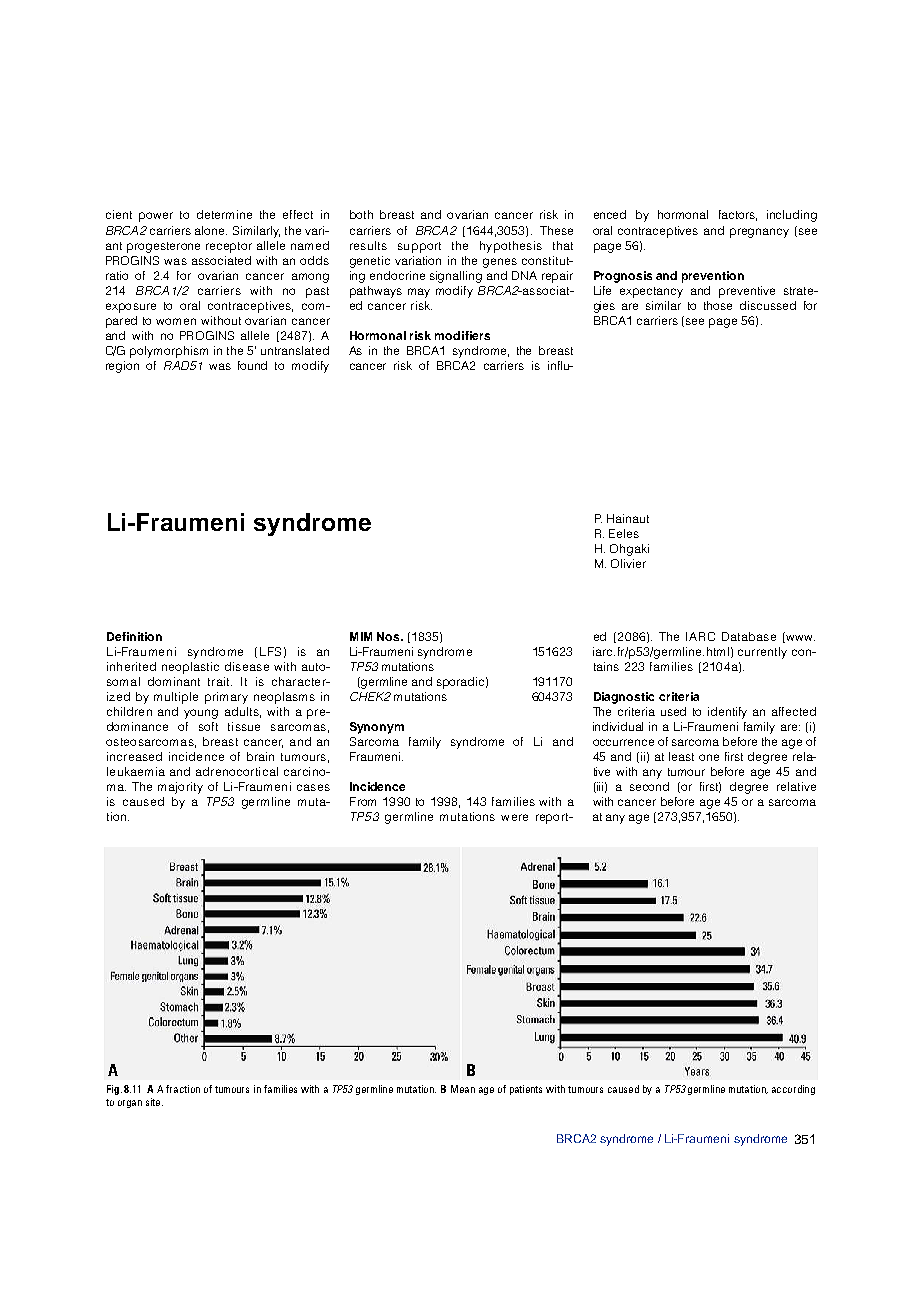 This screenshot has height=1308, width=924. Describe the element at coordinates (180, 788) in the screenshot. I see `majority` at that location.
